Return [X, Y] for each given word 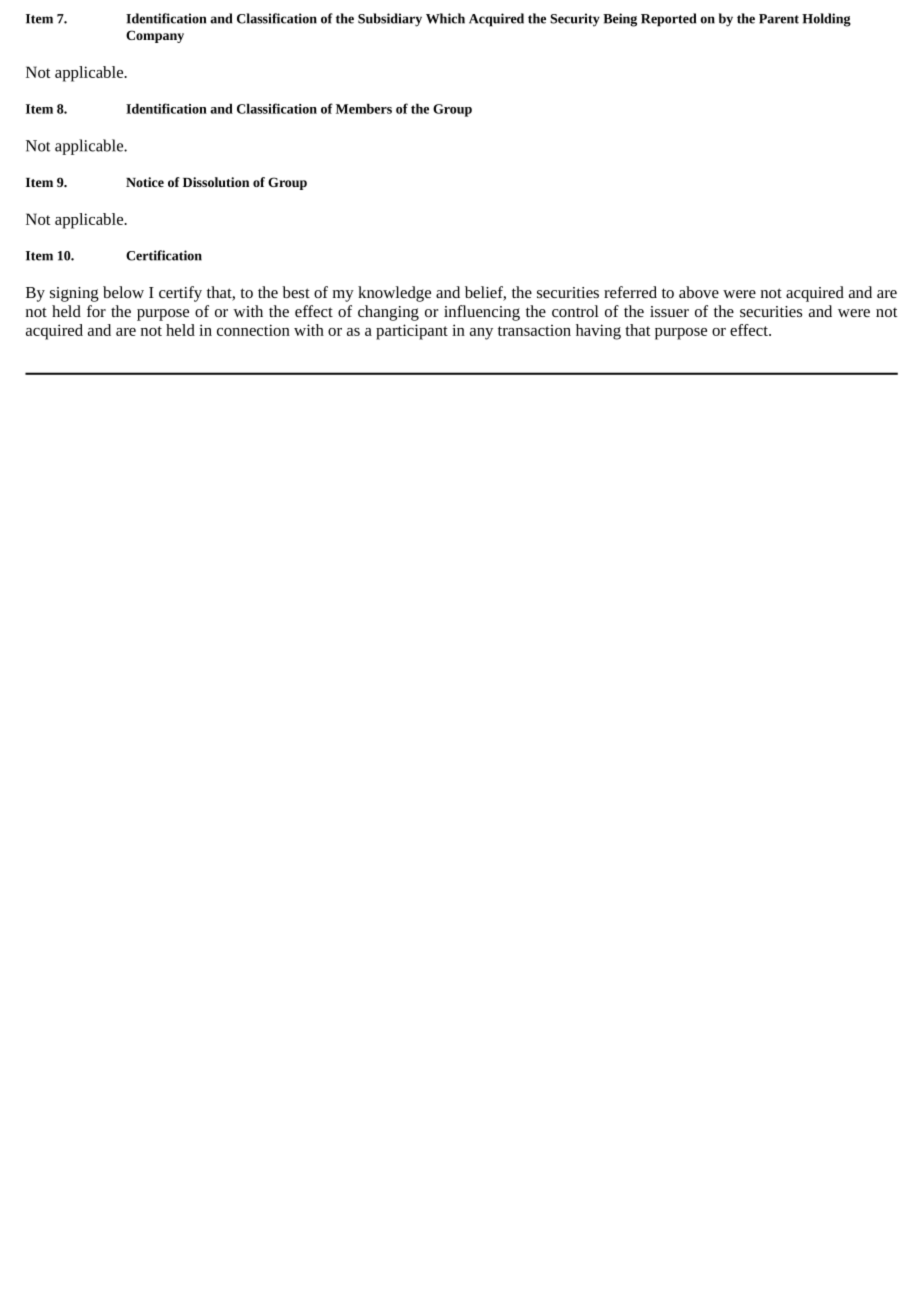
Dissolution [216, 182]
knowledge [394, 294]
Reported [668, 20]
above [699, 292]
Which [445, 18]
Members [364, 108]
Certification [164, 255]
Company [155, 36]
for [96, 311]
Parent [779, 19]
